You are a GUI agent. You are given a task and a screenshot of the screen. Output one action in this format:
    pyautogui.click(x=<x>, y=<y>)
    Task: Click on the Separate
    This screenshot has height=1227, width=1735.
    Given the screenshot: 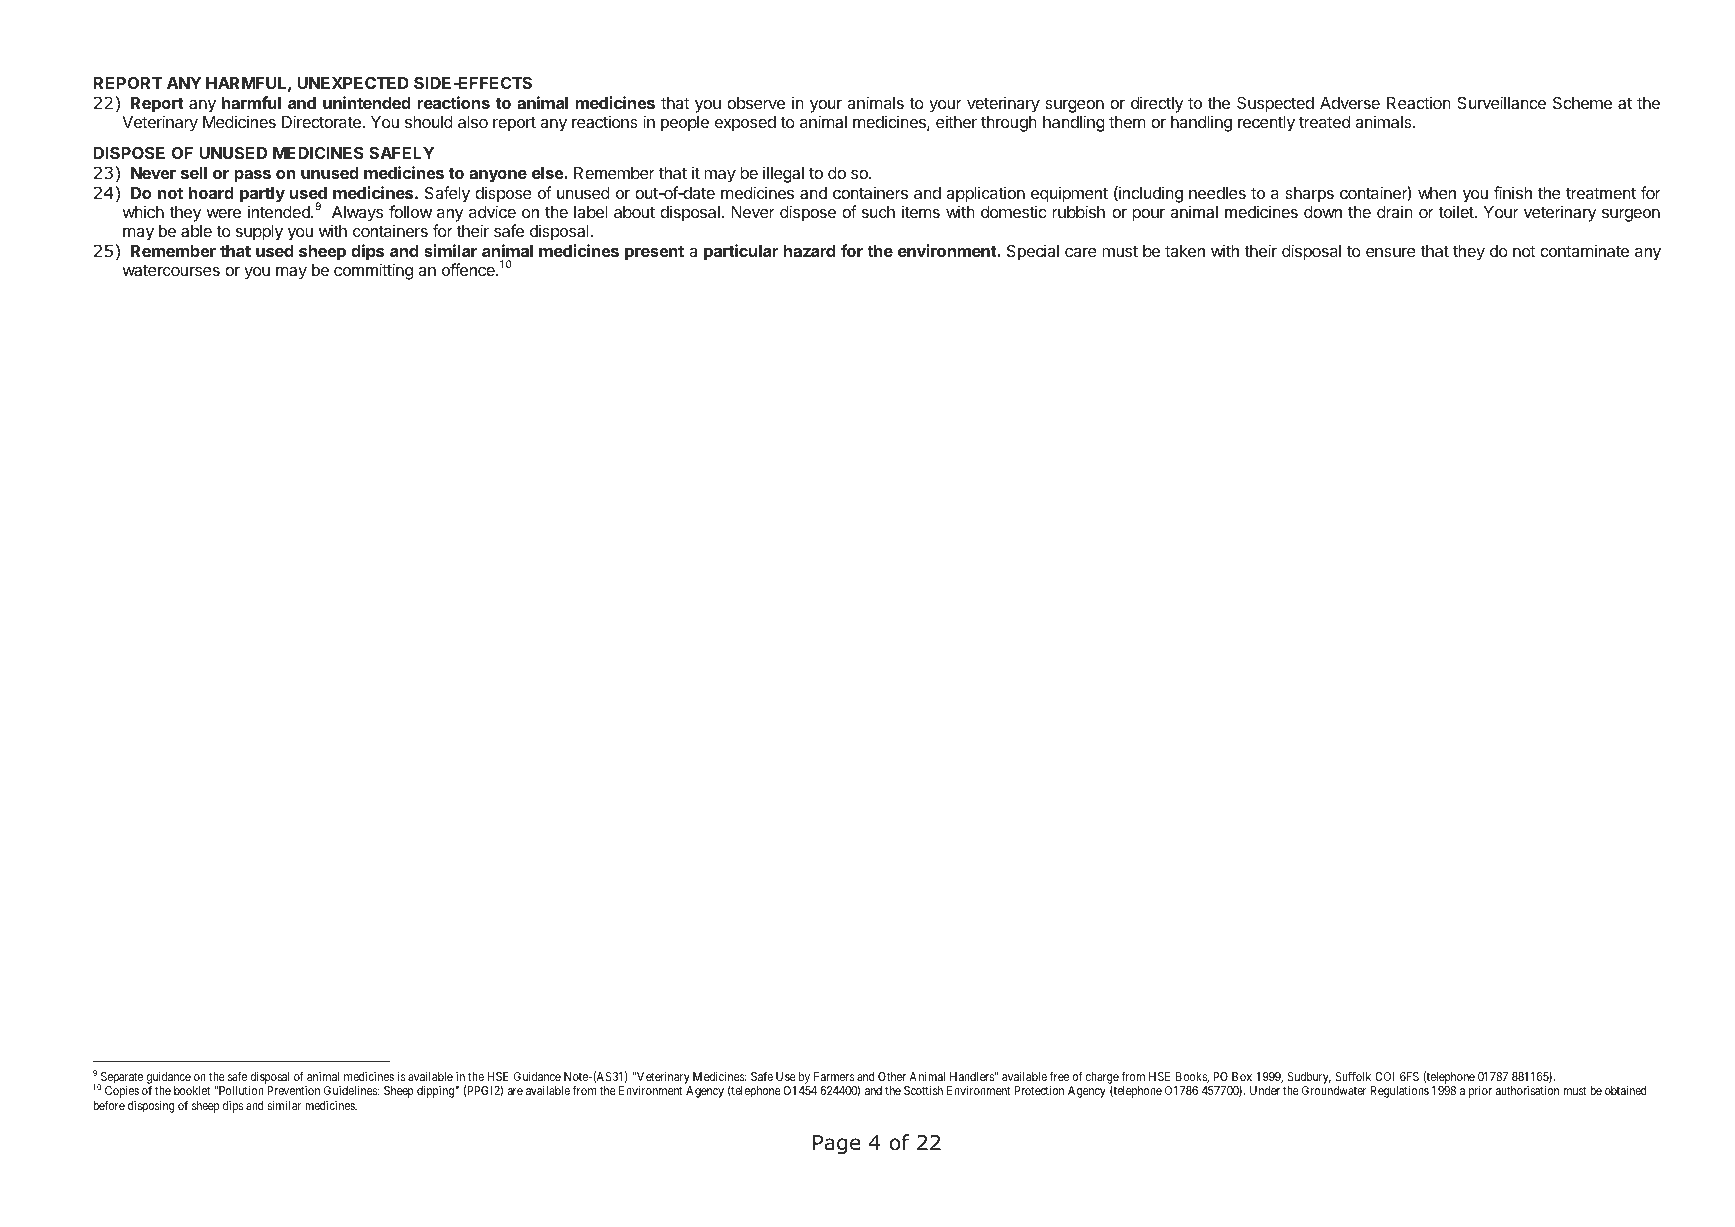 What is the action you would take?
    pyautogui.click(x=120, y=1079)
